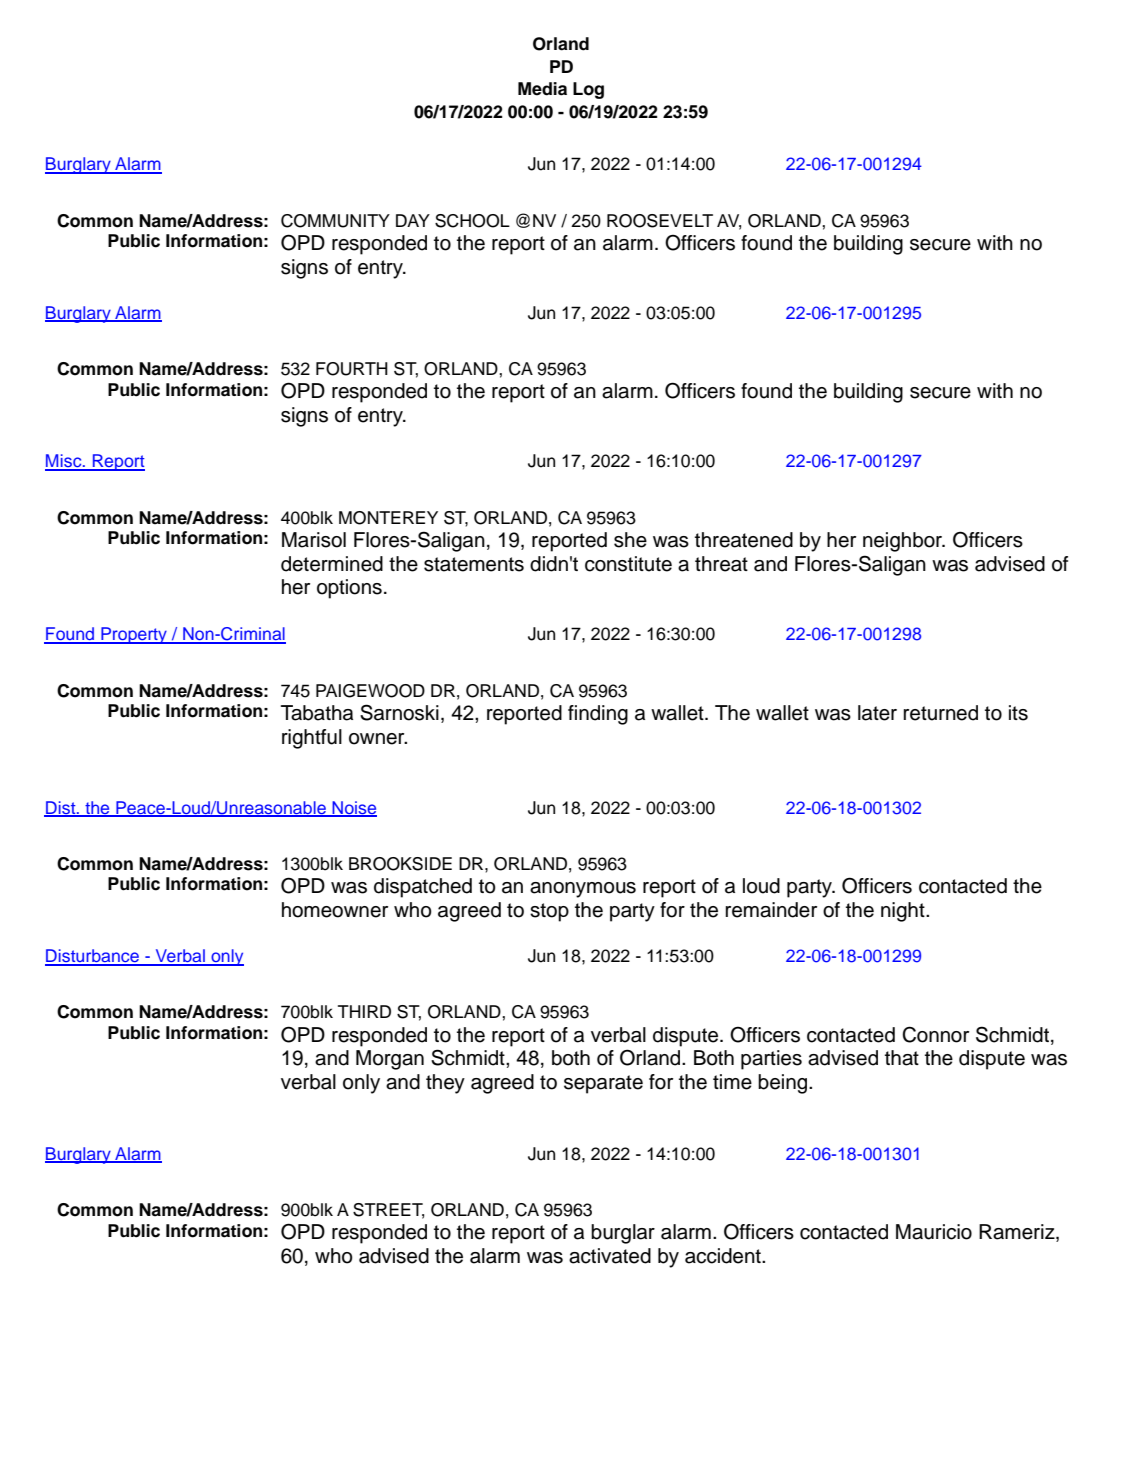 The width and height of the page is (1145, 1482). Describe the element at coordinates (388, 1211) in the page. I see `STREET` at that location.
